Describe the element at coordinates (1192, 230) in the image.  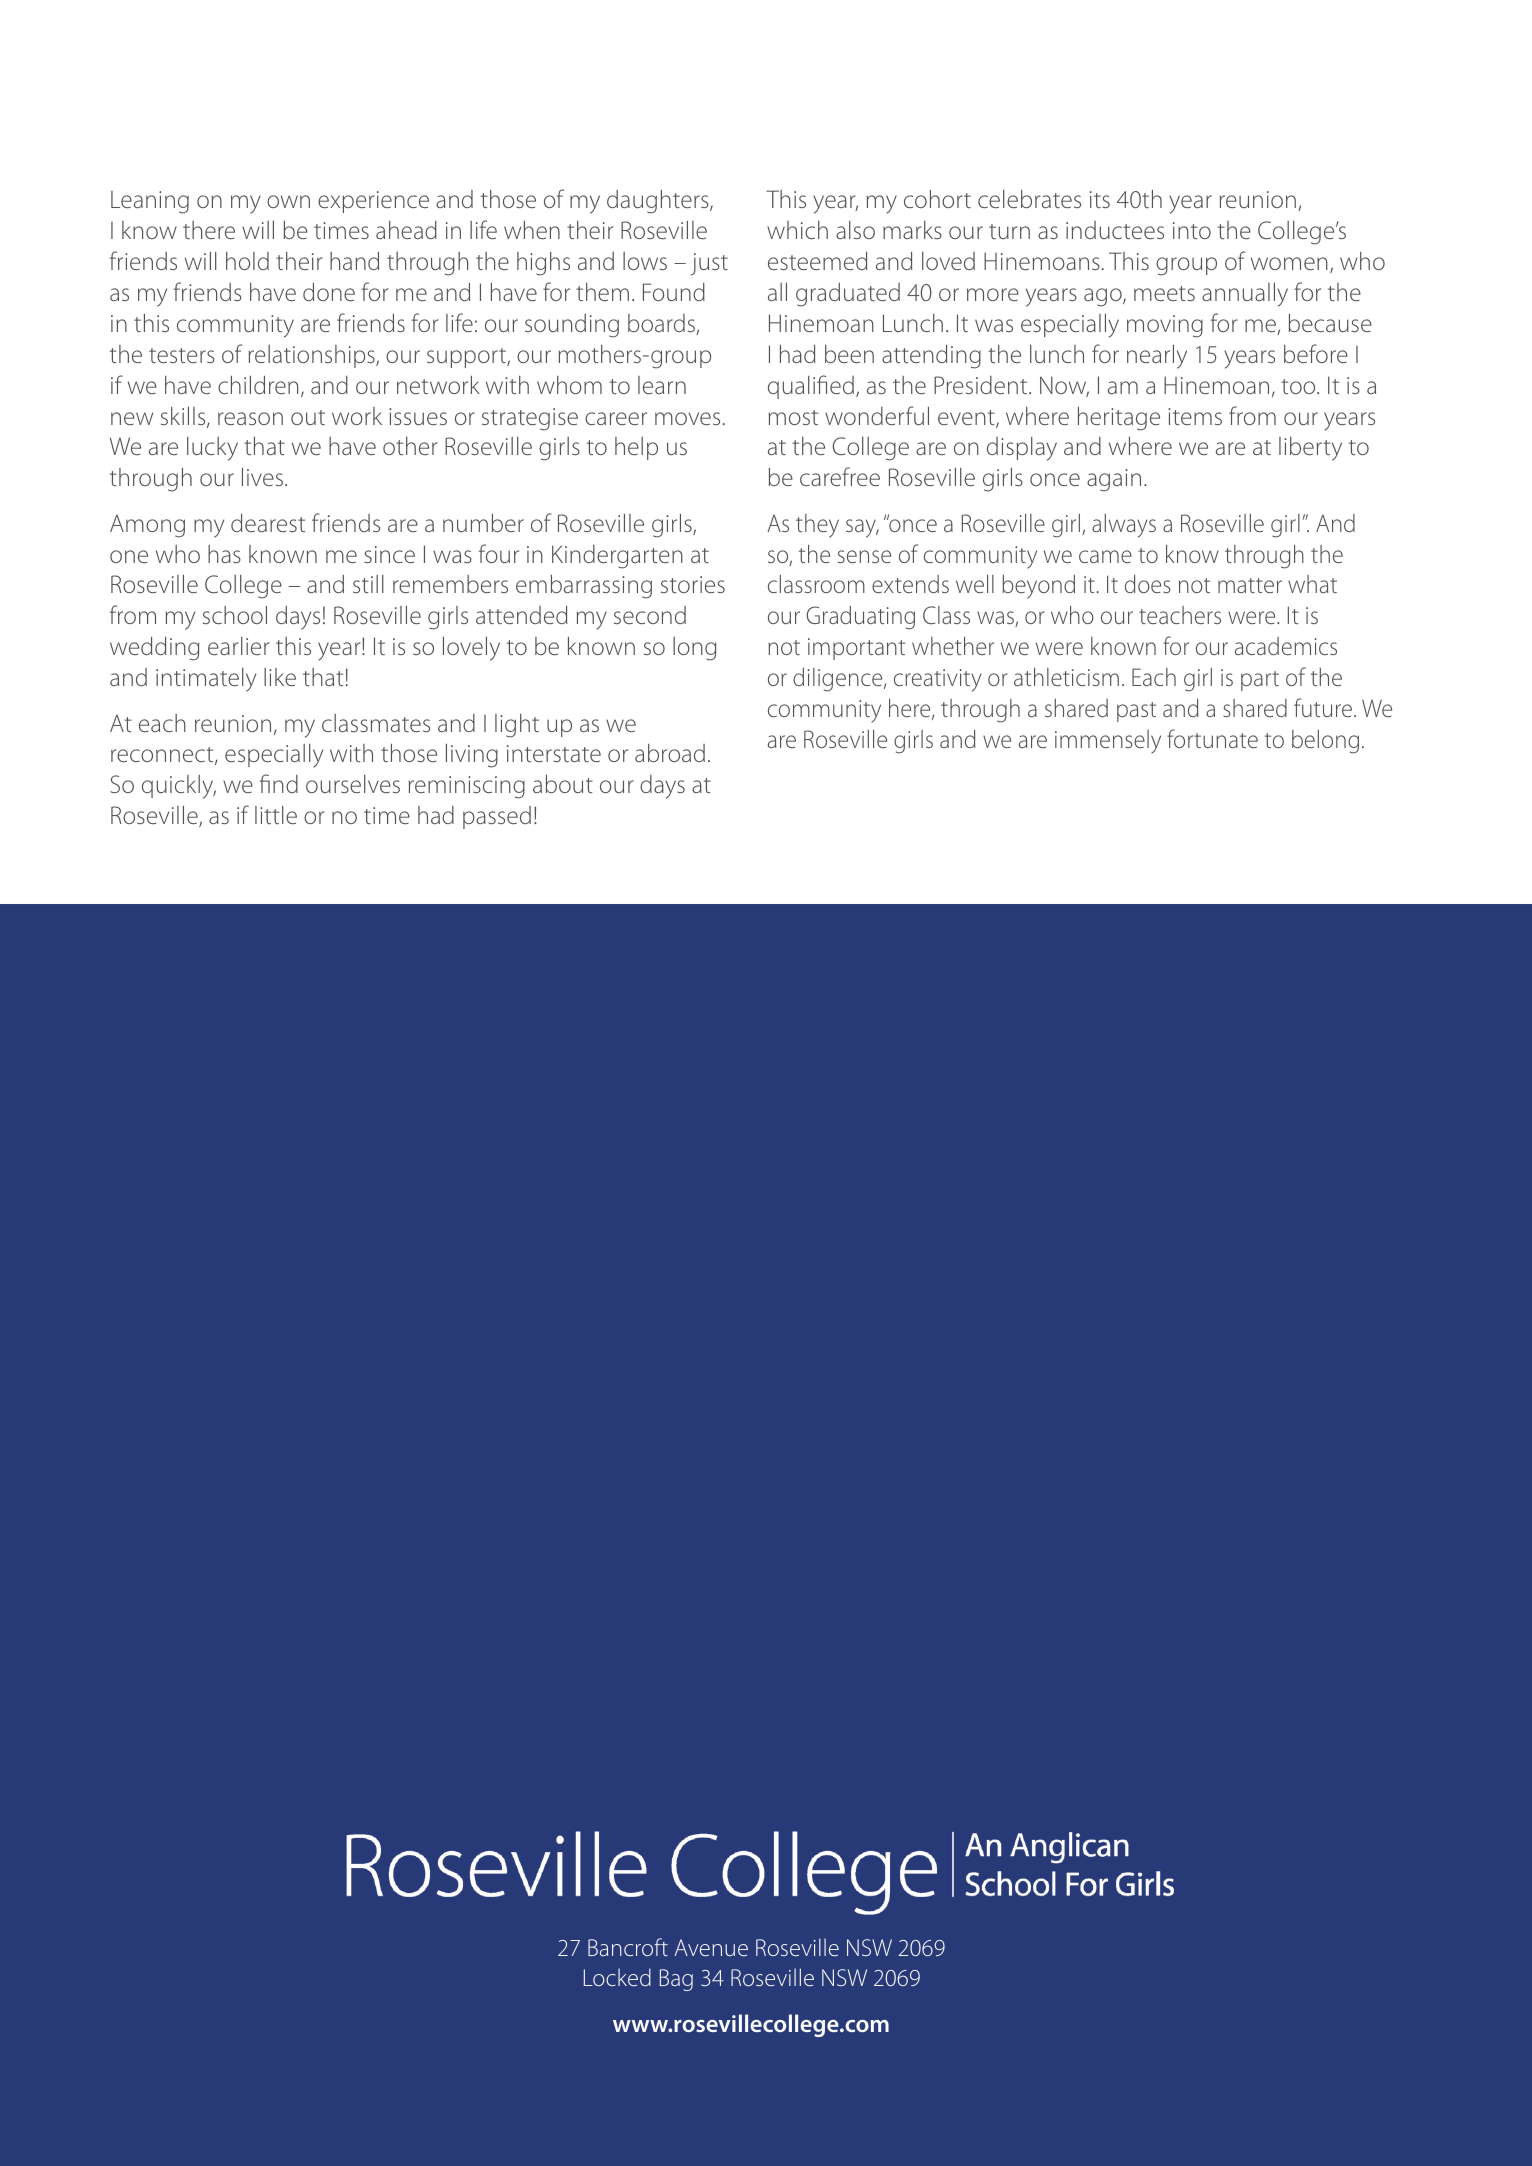
I see `into` at that location.
